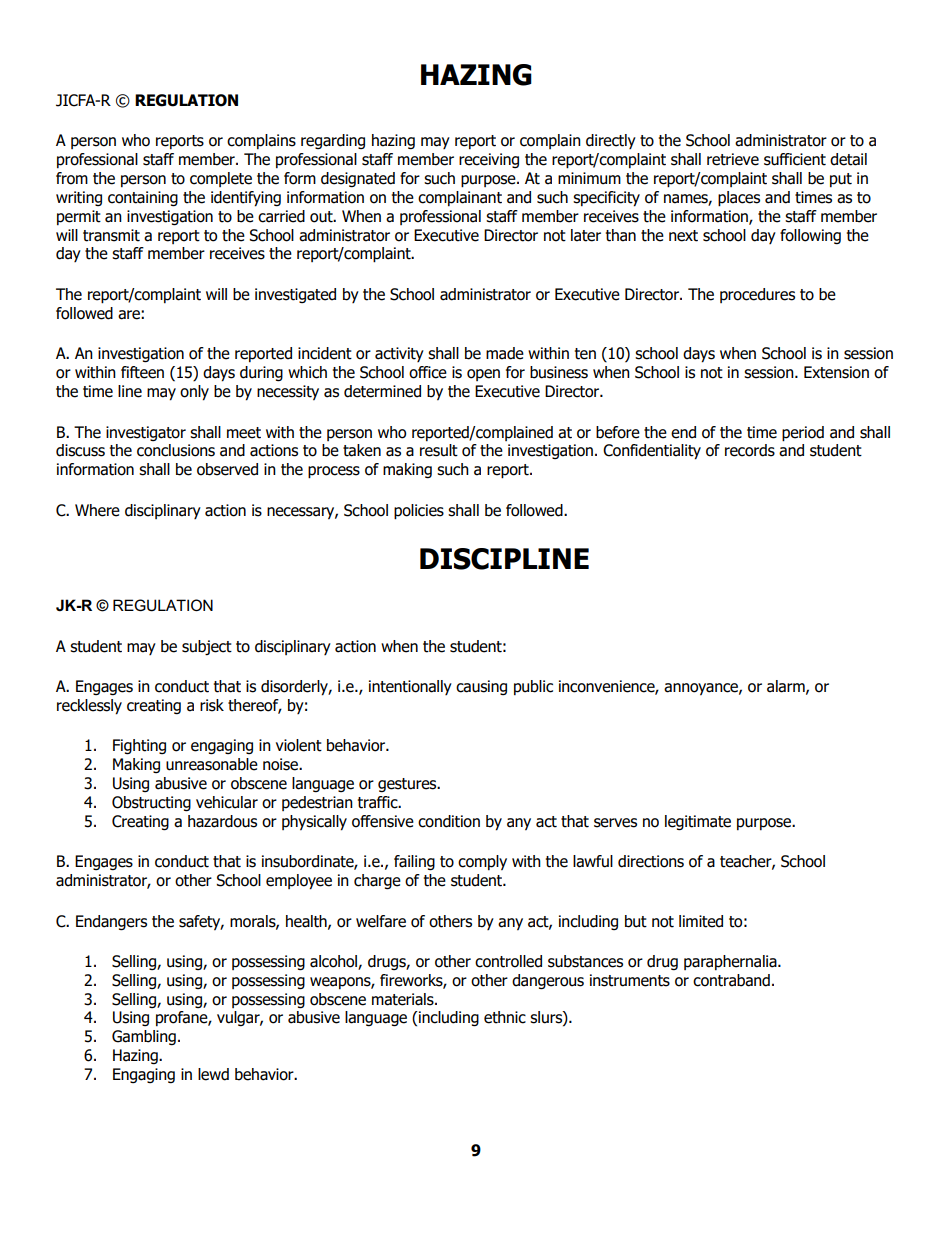  What do you see at coordinates (194, 393) in the screenshot?
I see `only` at bounding box center [194, 393].
